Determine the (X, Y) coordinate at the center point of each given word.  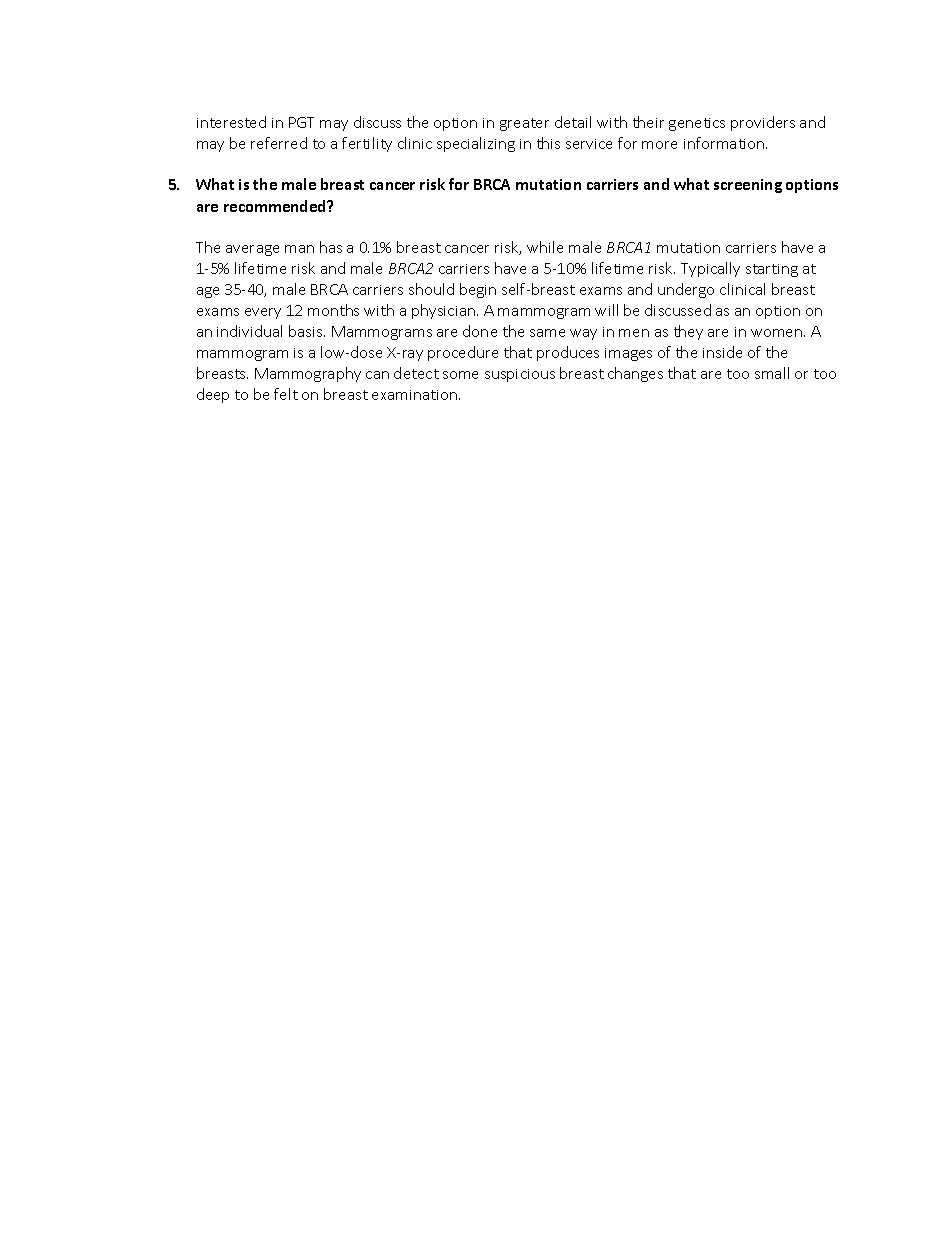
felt (286, 394)
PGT (301, 122)
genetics (697, 124)
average (252, 250)
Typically (710, 269)
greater (524, 124)
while (545, 247)
